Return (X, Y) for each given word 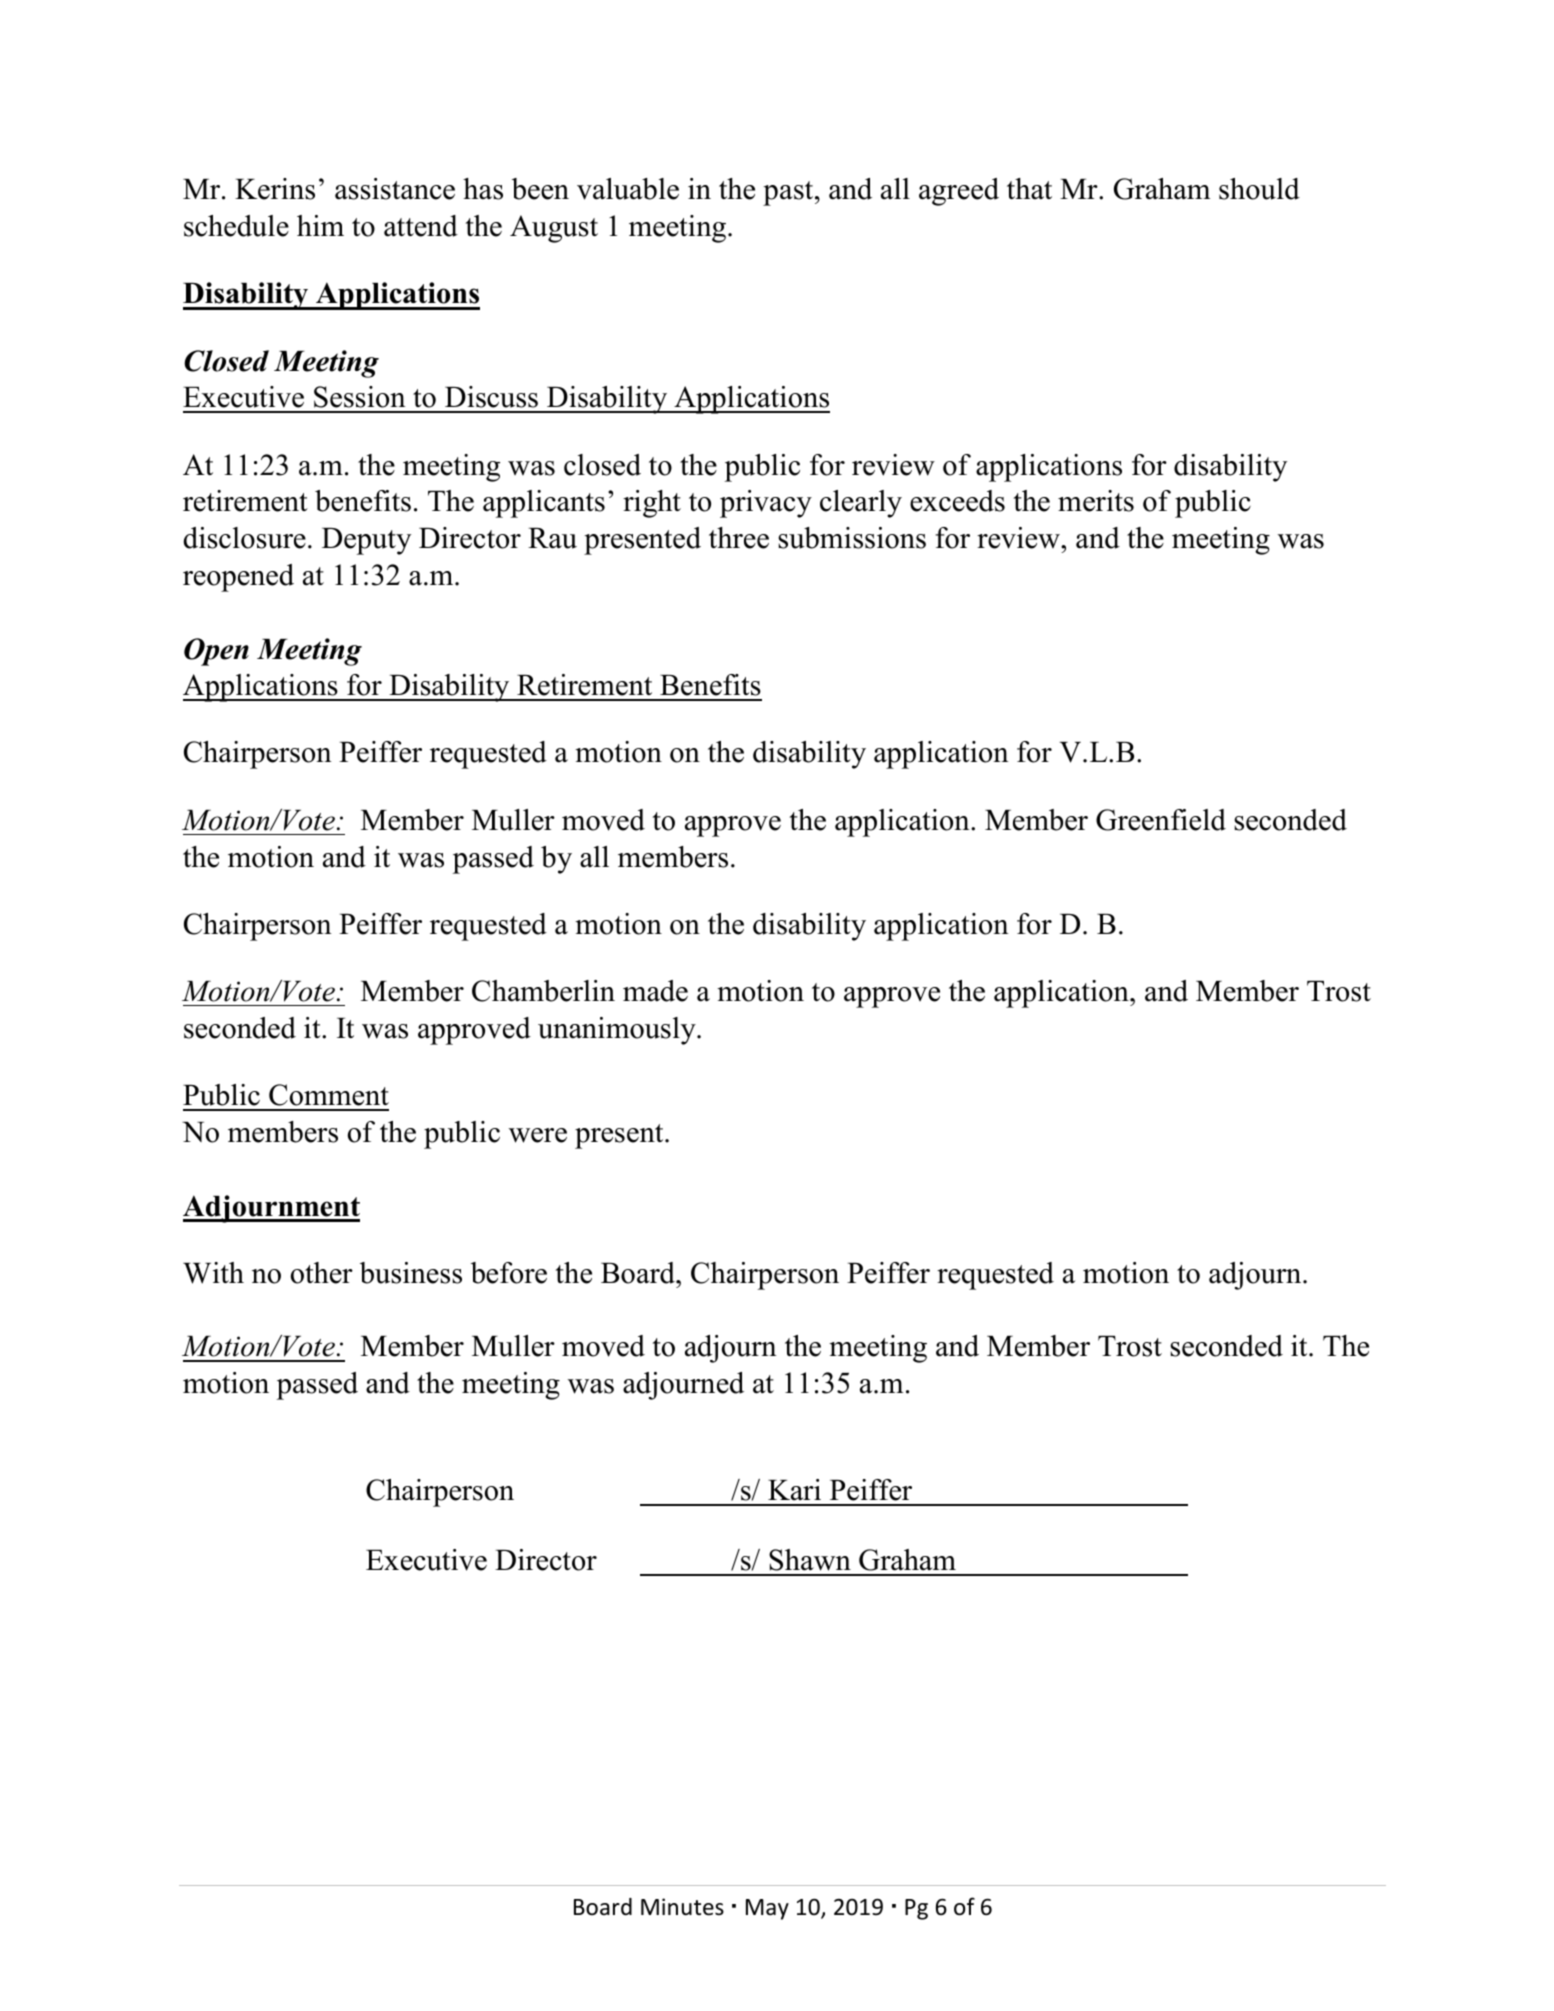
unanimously (618, 1031)
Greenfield (1161, 820)
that (1029, 189)
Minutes (682, 1907)
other (321, 1273)
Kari (794, 1490)
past (789, 193)
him (320, 225)
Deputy (366, 541)
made (655, 991)
